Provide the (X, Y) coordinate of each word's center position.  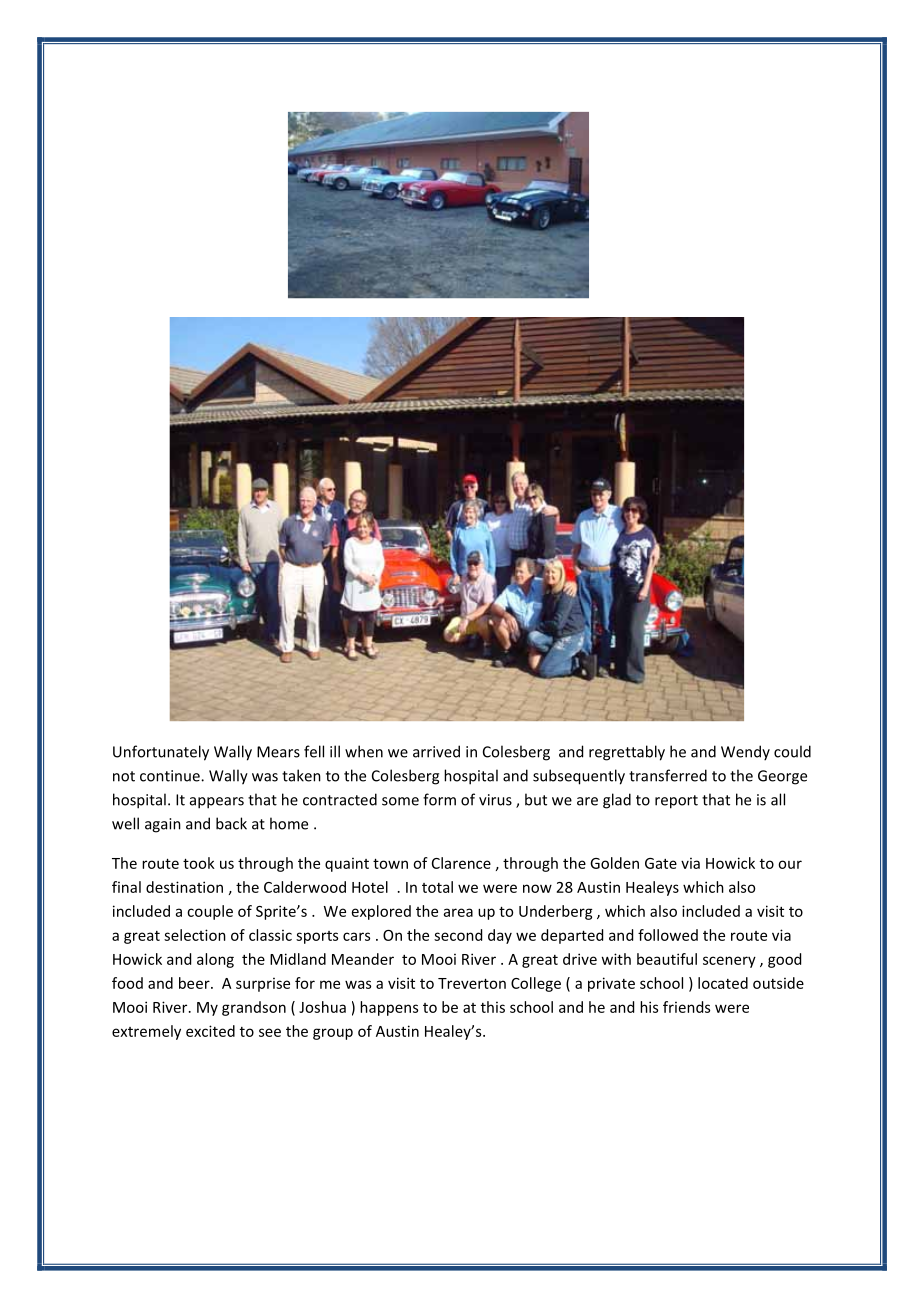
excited (210, 1031)
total (437, 887)
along (215, 960)
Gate (661, 863)
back (231, 823)
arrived (436, 751)
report (676, 802)
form (439, 799)
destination (184, 887)
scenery (729, 962)
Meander (363, 959)
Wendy (745, 753)
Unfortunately (161, 753)
